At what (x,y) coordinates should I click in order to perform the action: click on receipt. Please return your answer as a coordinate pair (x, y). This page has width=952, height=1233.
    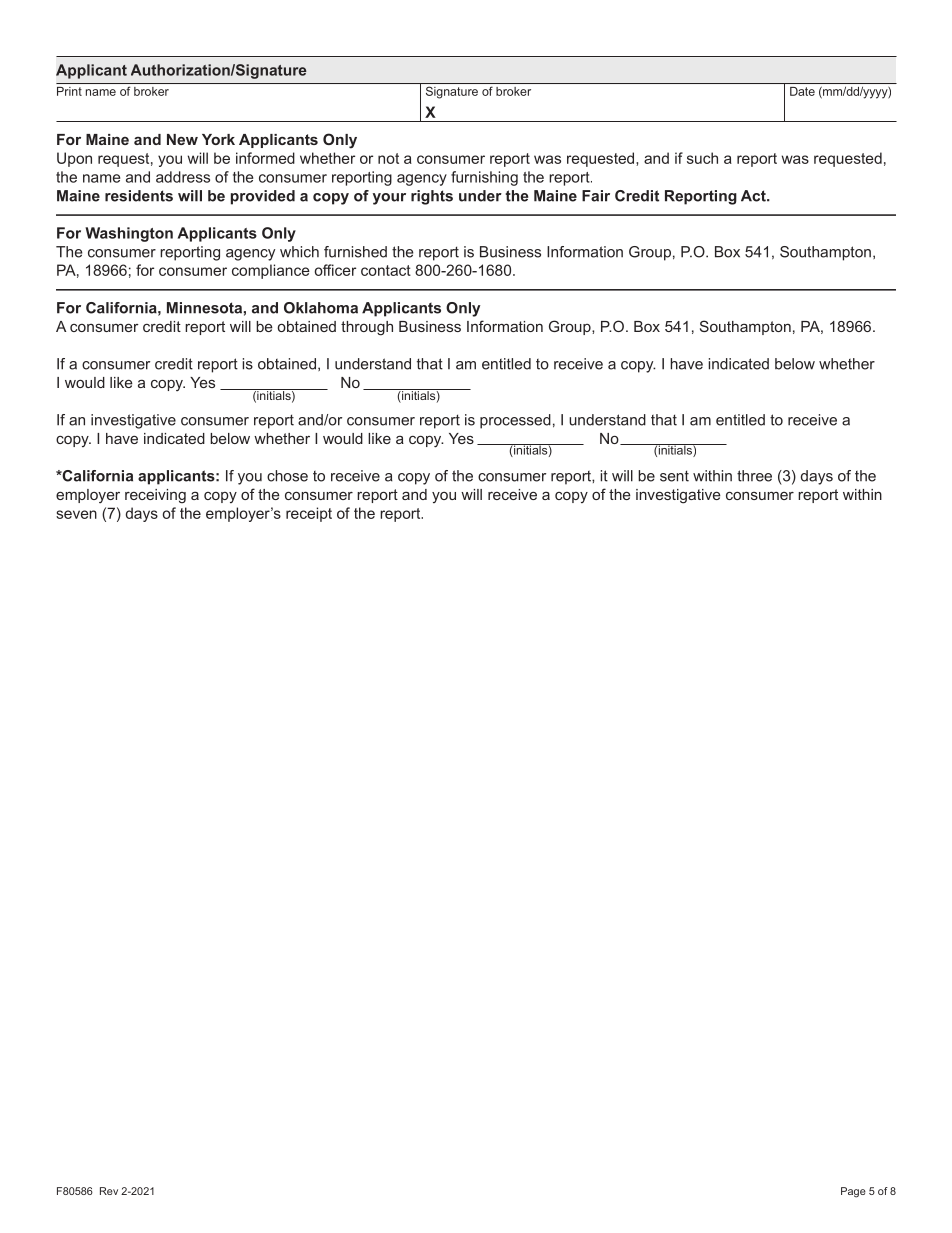
    Looking at the image, I should click on (309, 514).
